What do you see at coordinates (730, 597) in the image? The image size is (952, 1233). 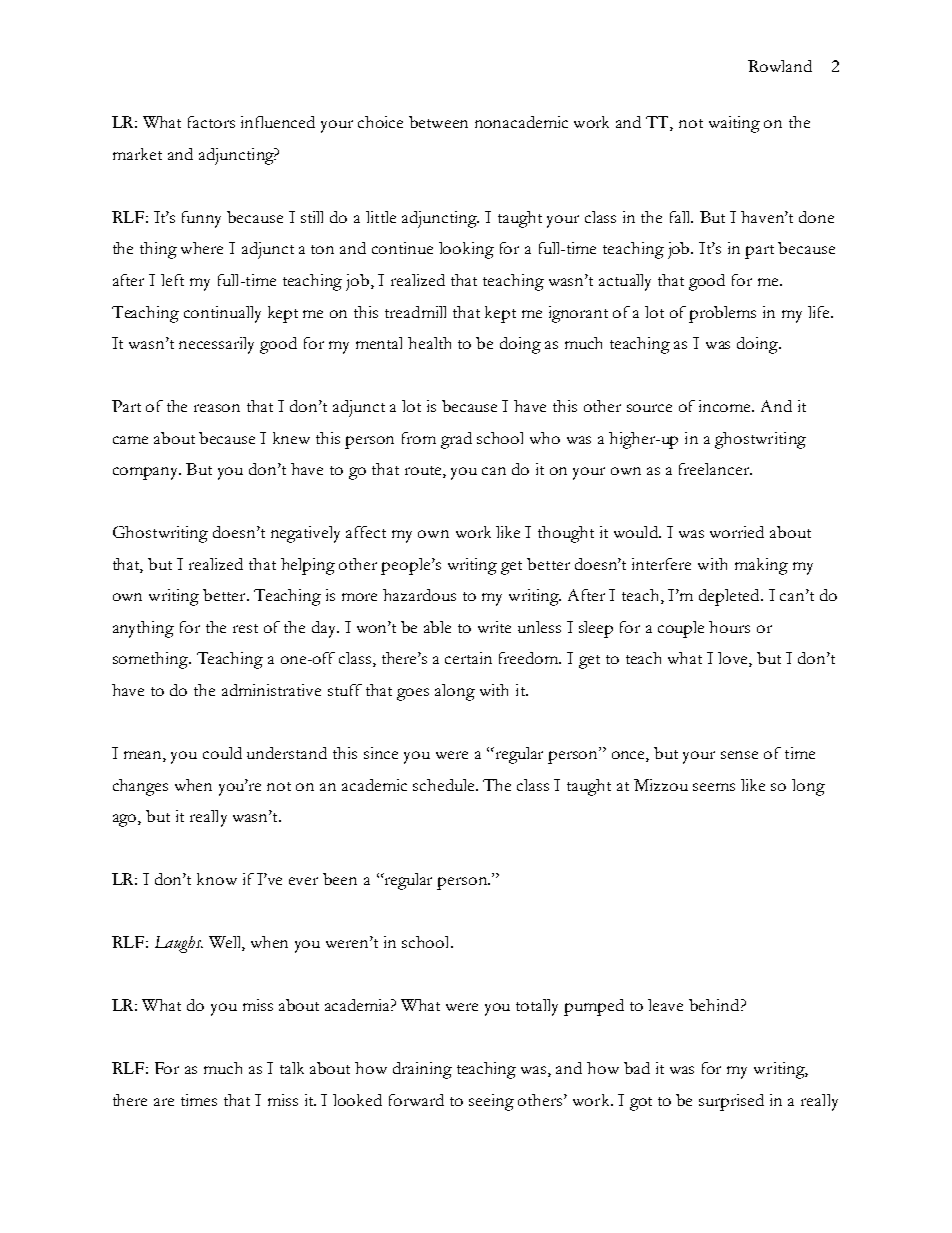 I see `depleted` at bounding box center [730, 597].
